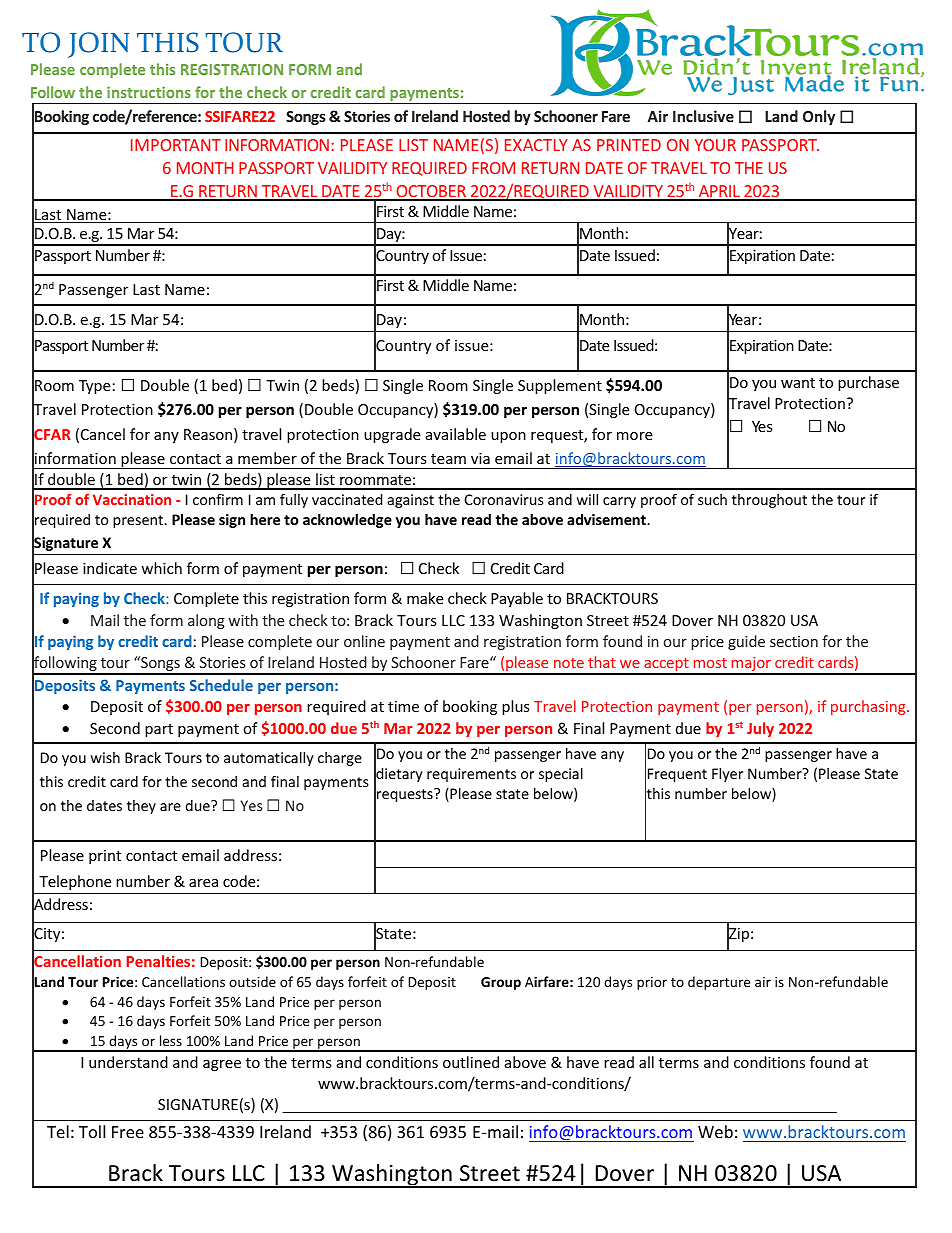  I want to click on Type, so click(94, 387).
